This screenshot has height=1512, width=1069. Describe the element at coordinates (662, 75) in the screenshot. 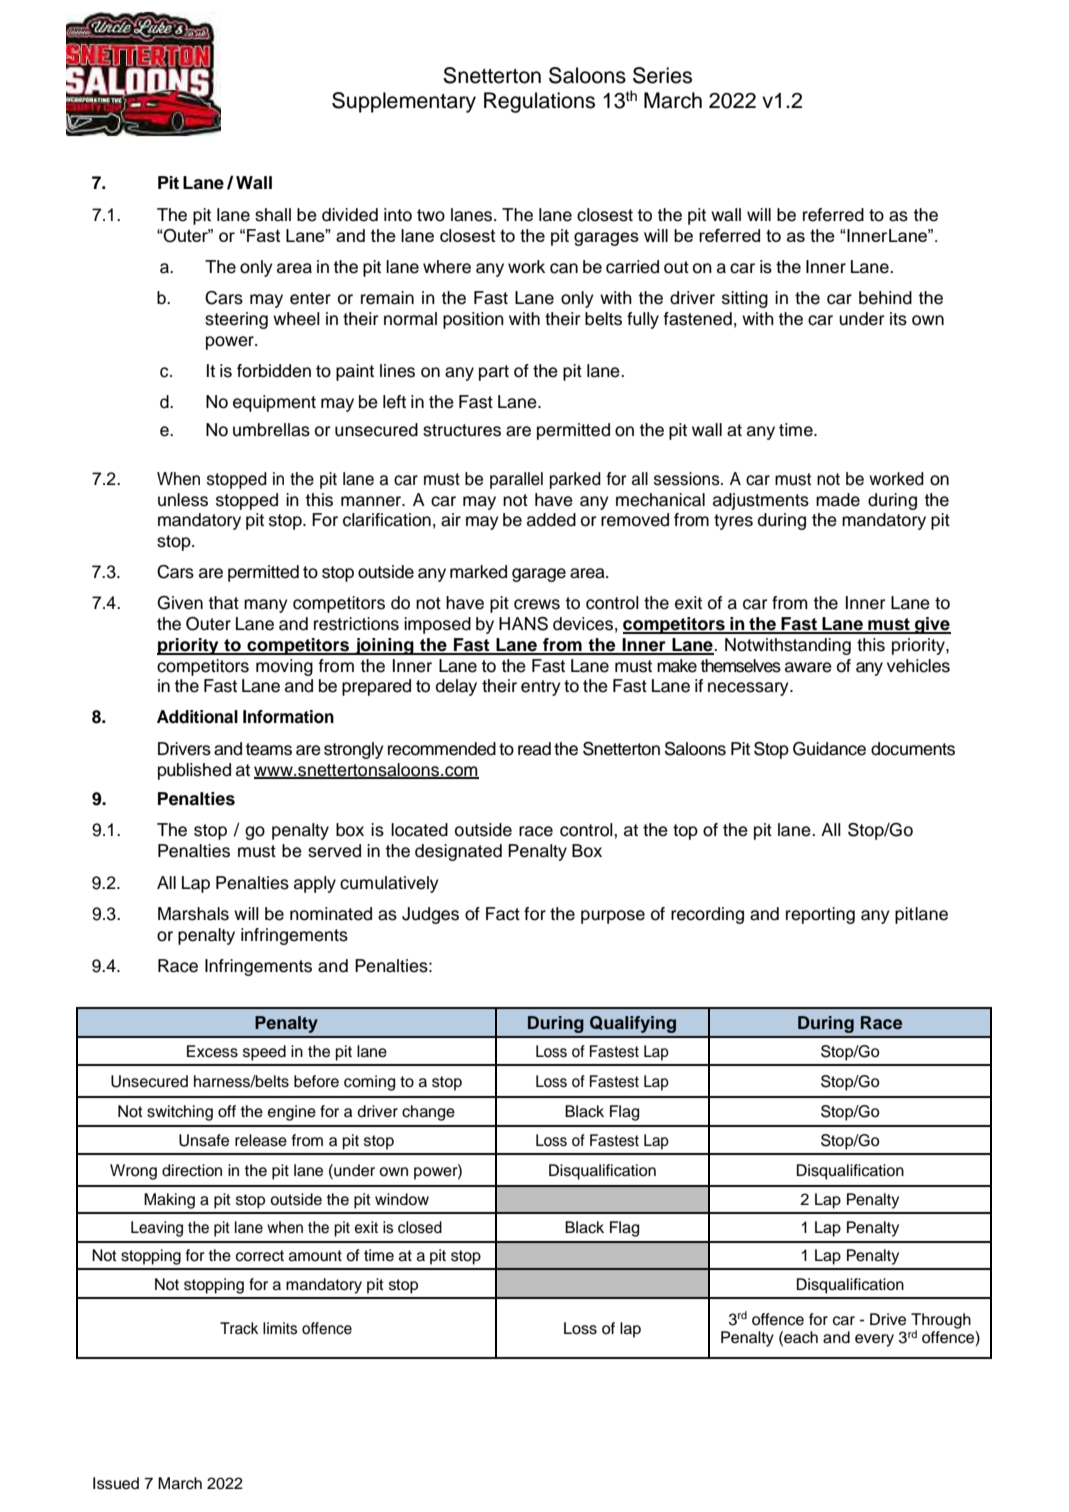

I see `Series` at that location.
